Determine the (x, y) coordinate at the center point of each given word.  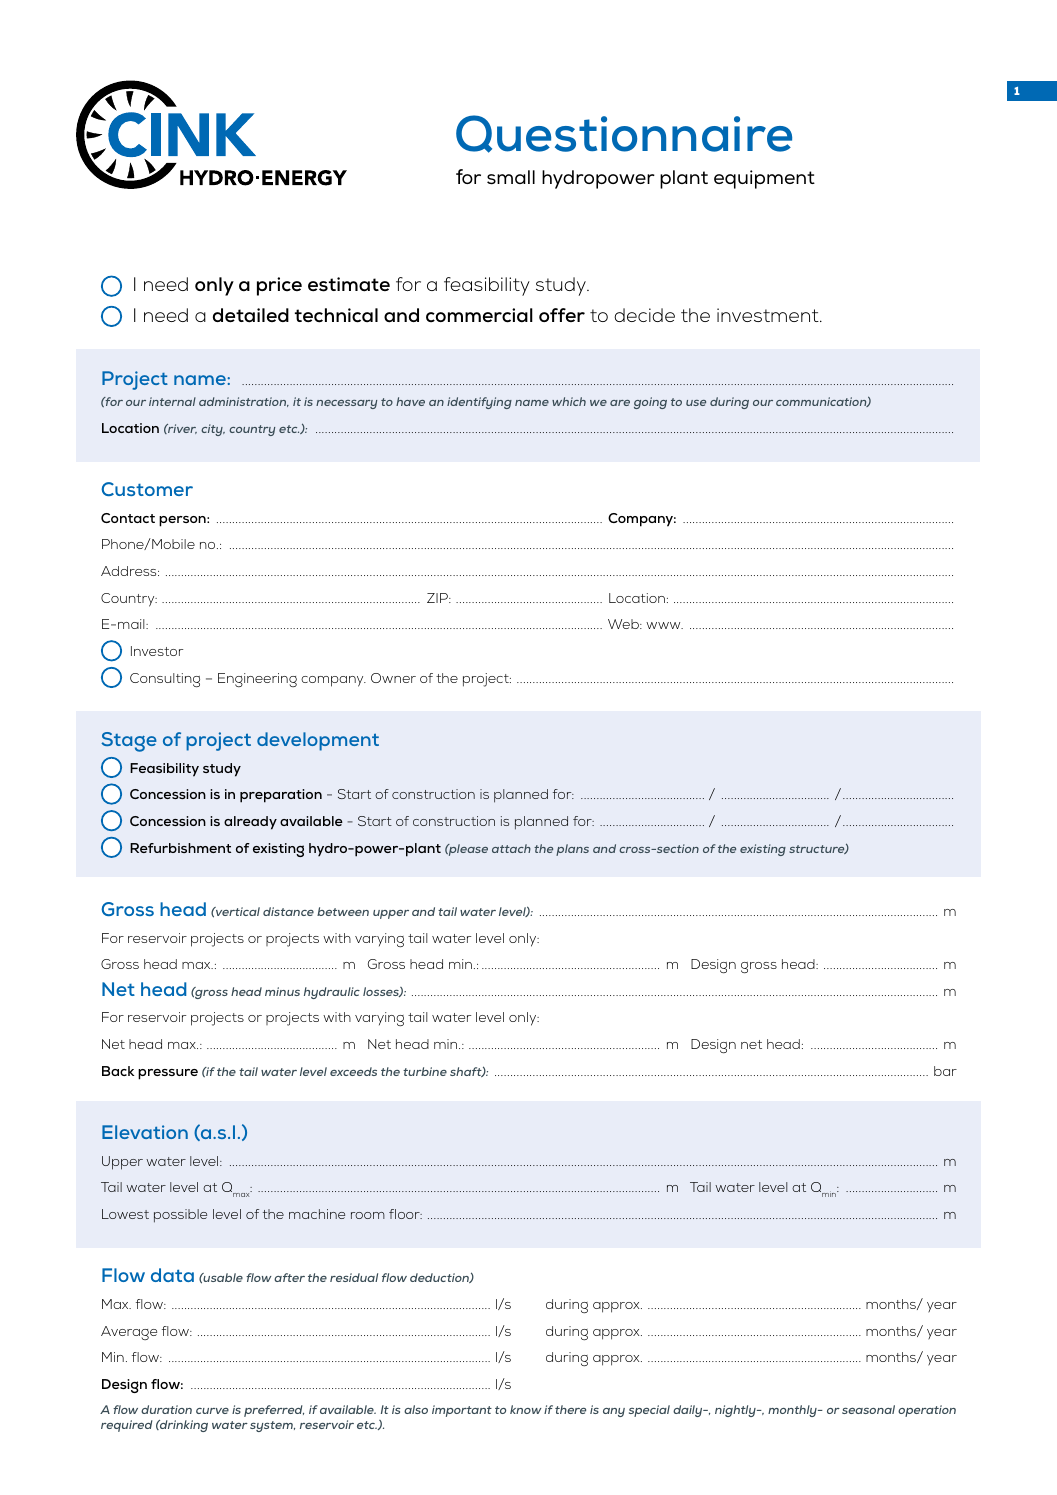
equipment (764, 179)
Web (624, 624)
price (279, 286)
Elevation (145, 1132)
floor (405, 1214)
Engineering (257, 680)
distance (288, 911)
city (213, 430)
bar (945, 1071)
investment (769, 315)
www (664, 625)
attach (511, 848)
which (569, 401)
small (511, 177)
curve (212, 1411)
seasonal (868, 1409)
